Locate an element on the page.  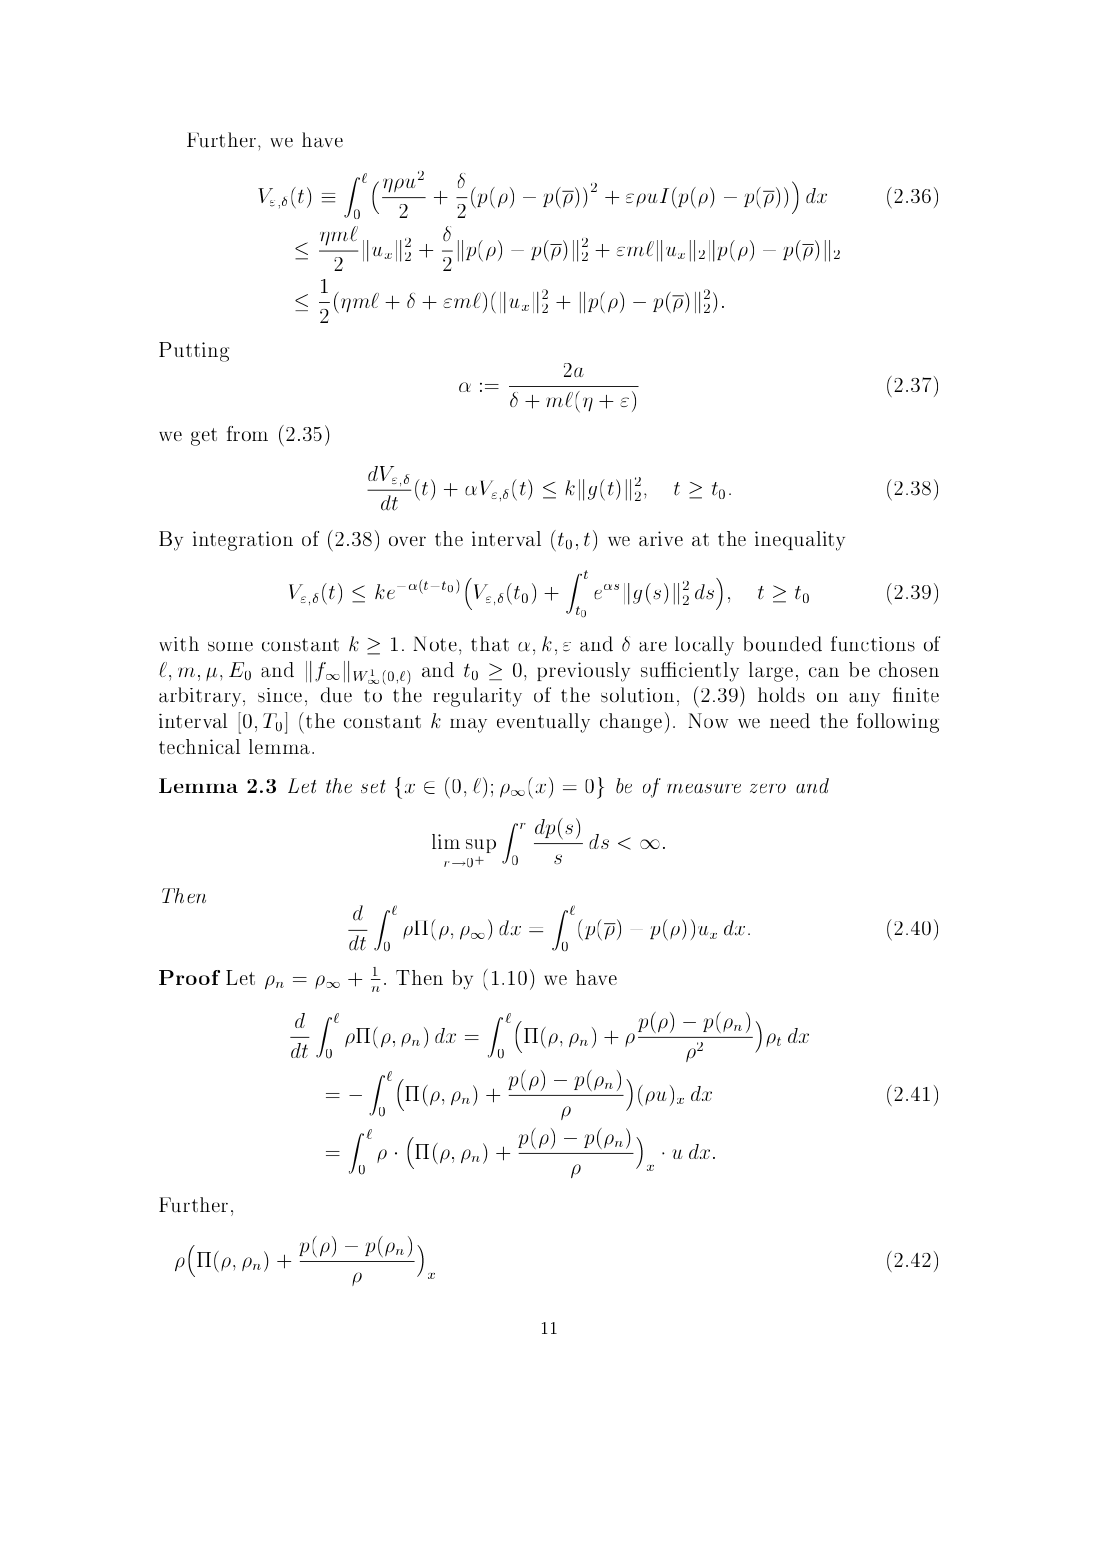
Putting is located at coordinates (194, 352).
